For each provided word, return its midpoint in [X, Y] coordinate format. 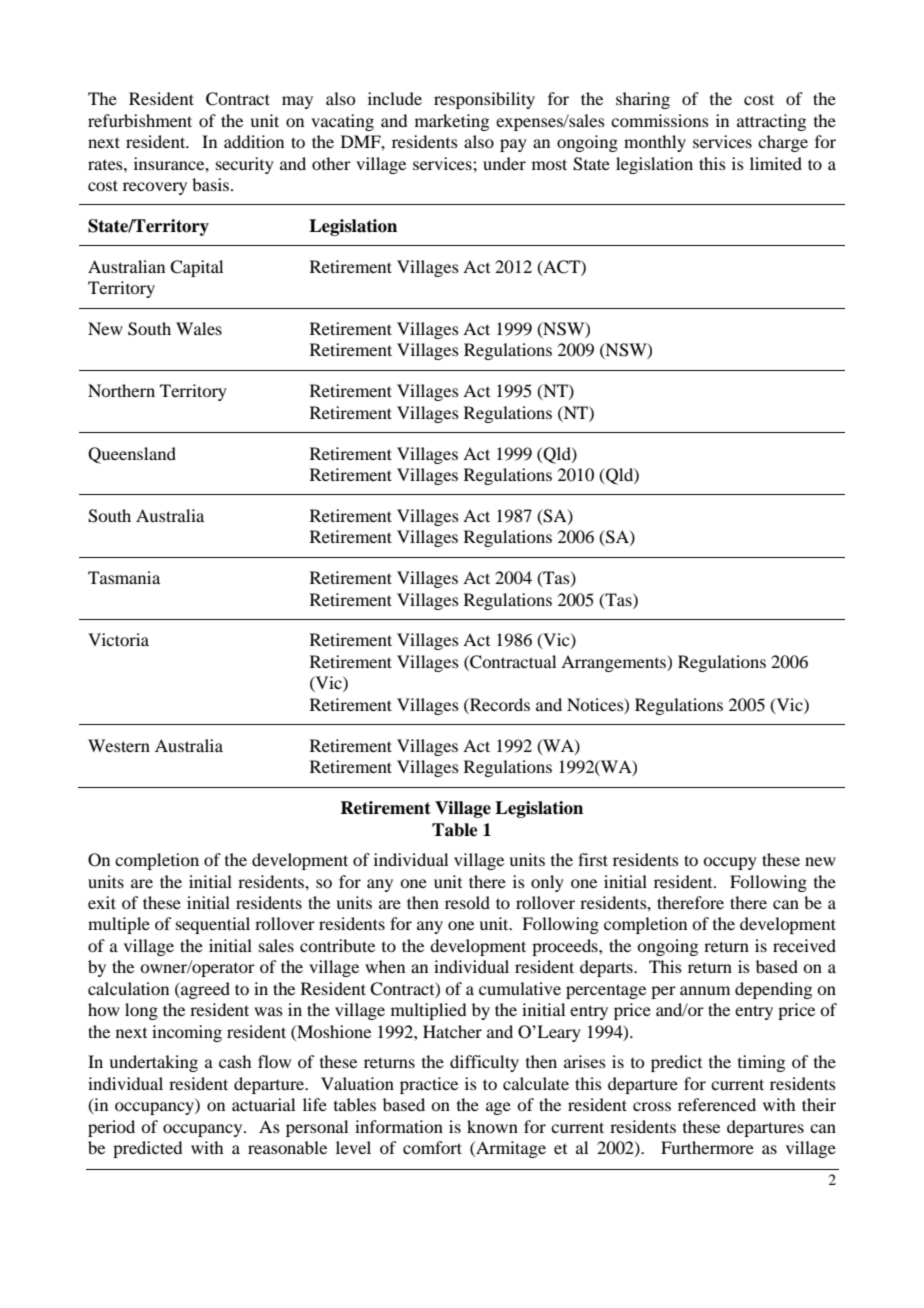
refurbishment [140, 120]
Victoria [118, 639]
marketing [452, 122]
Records [499, 704]
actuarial [263, 1104]
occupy [730, 863]
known [492, 1126]
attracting [771, 122]
